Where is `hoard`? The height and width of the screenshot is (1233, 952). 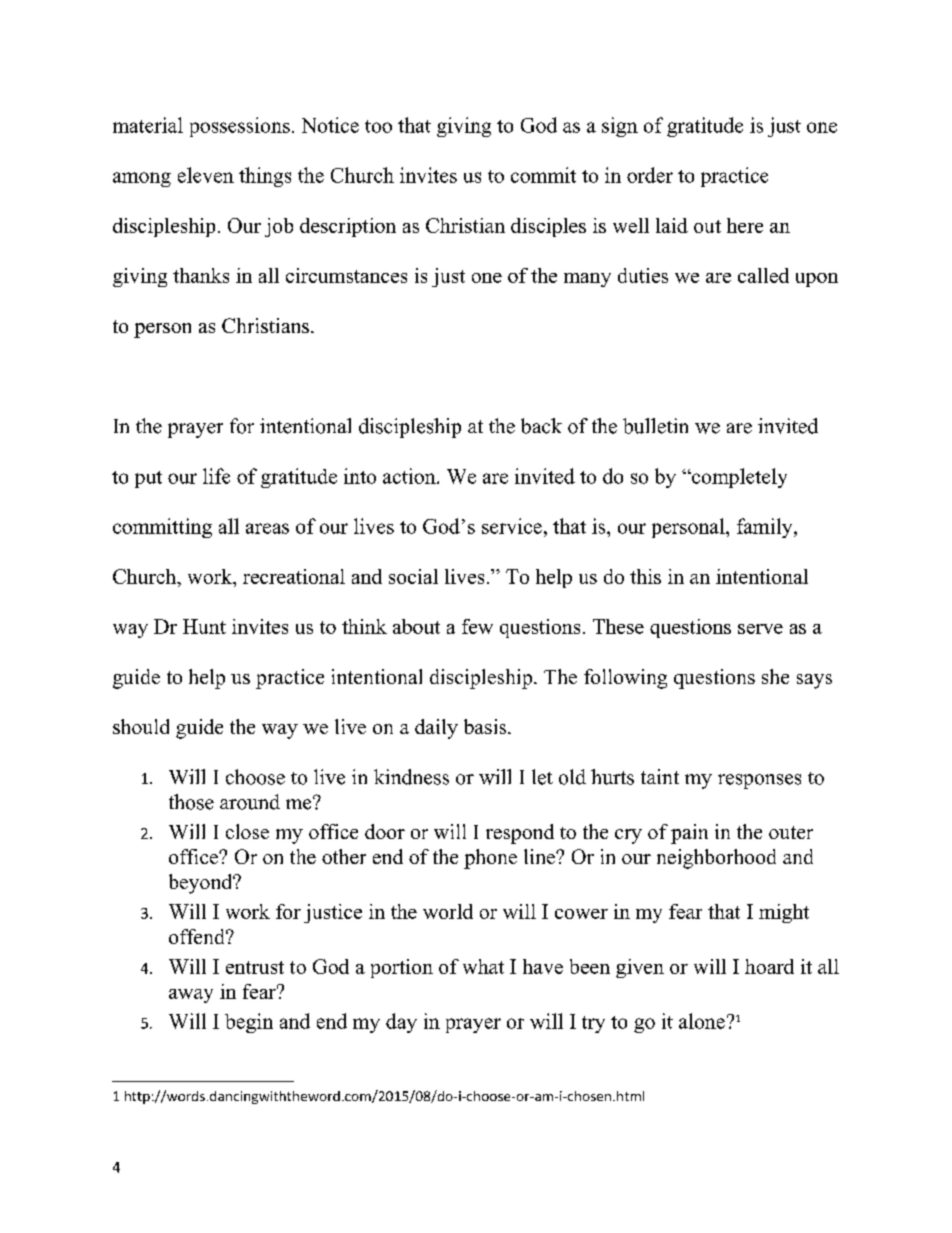 hoard is located at coordinates (769, 966).
